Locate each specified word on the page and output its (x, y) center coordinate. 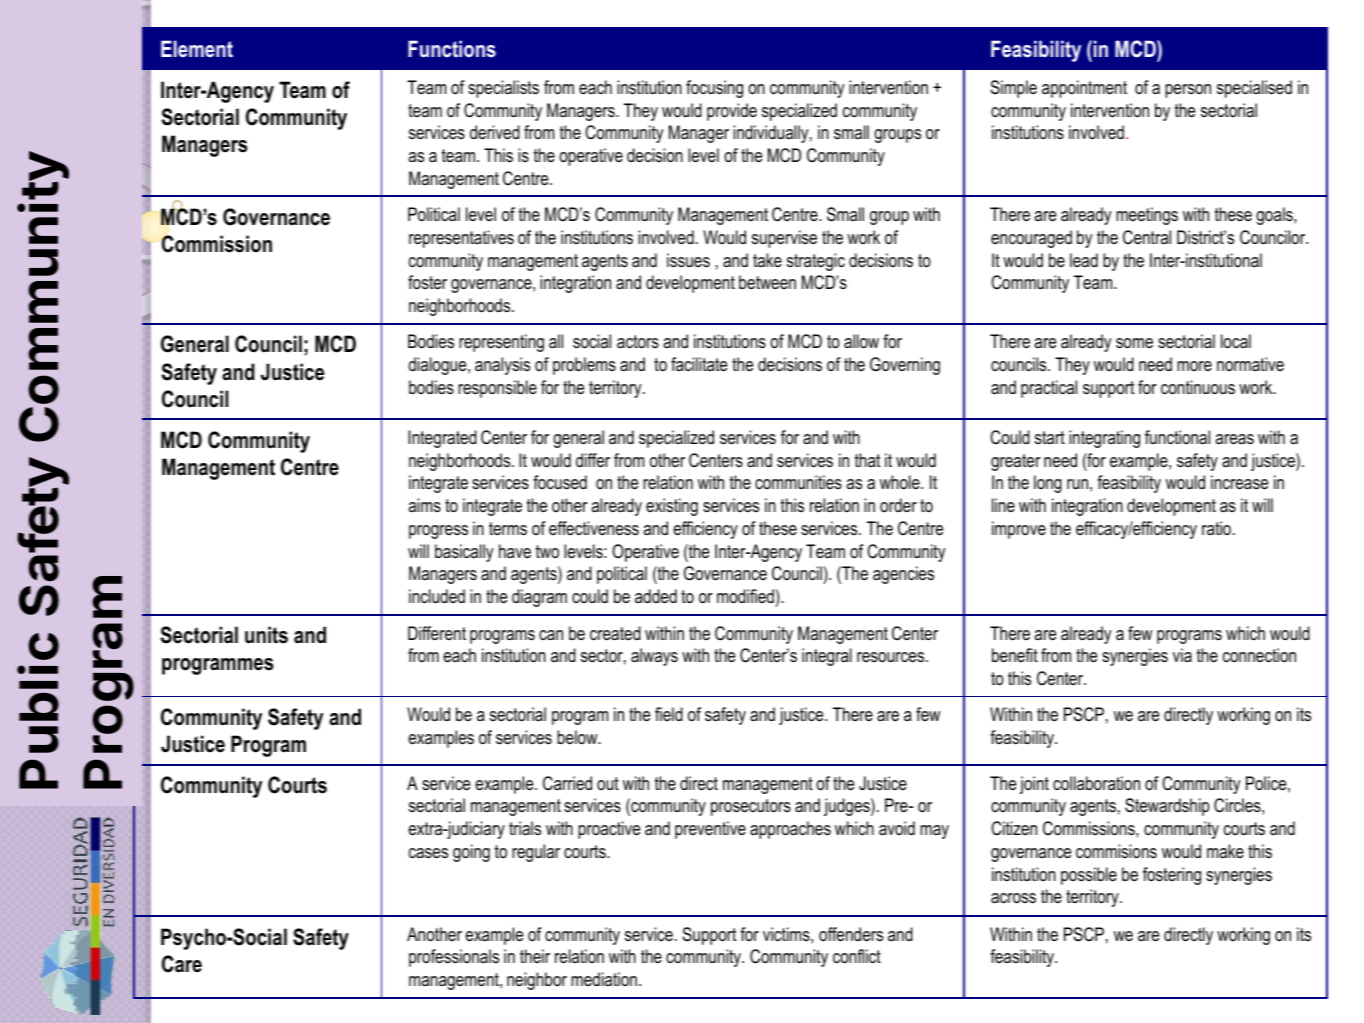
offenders (851, 934)
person (1188, 91)
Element (197, 48)
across (1013, 898)
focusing (714, 89)
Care (182, 964)
